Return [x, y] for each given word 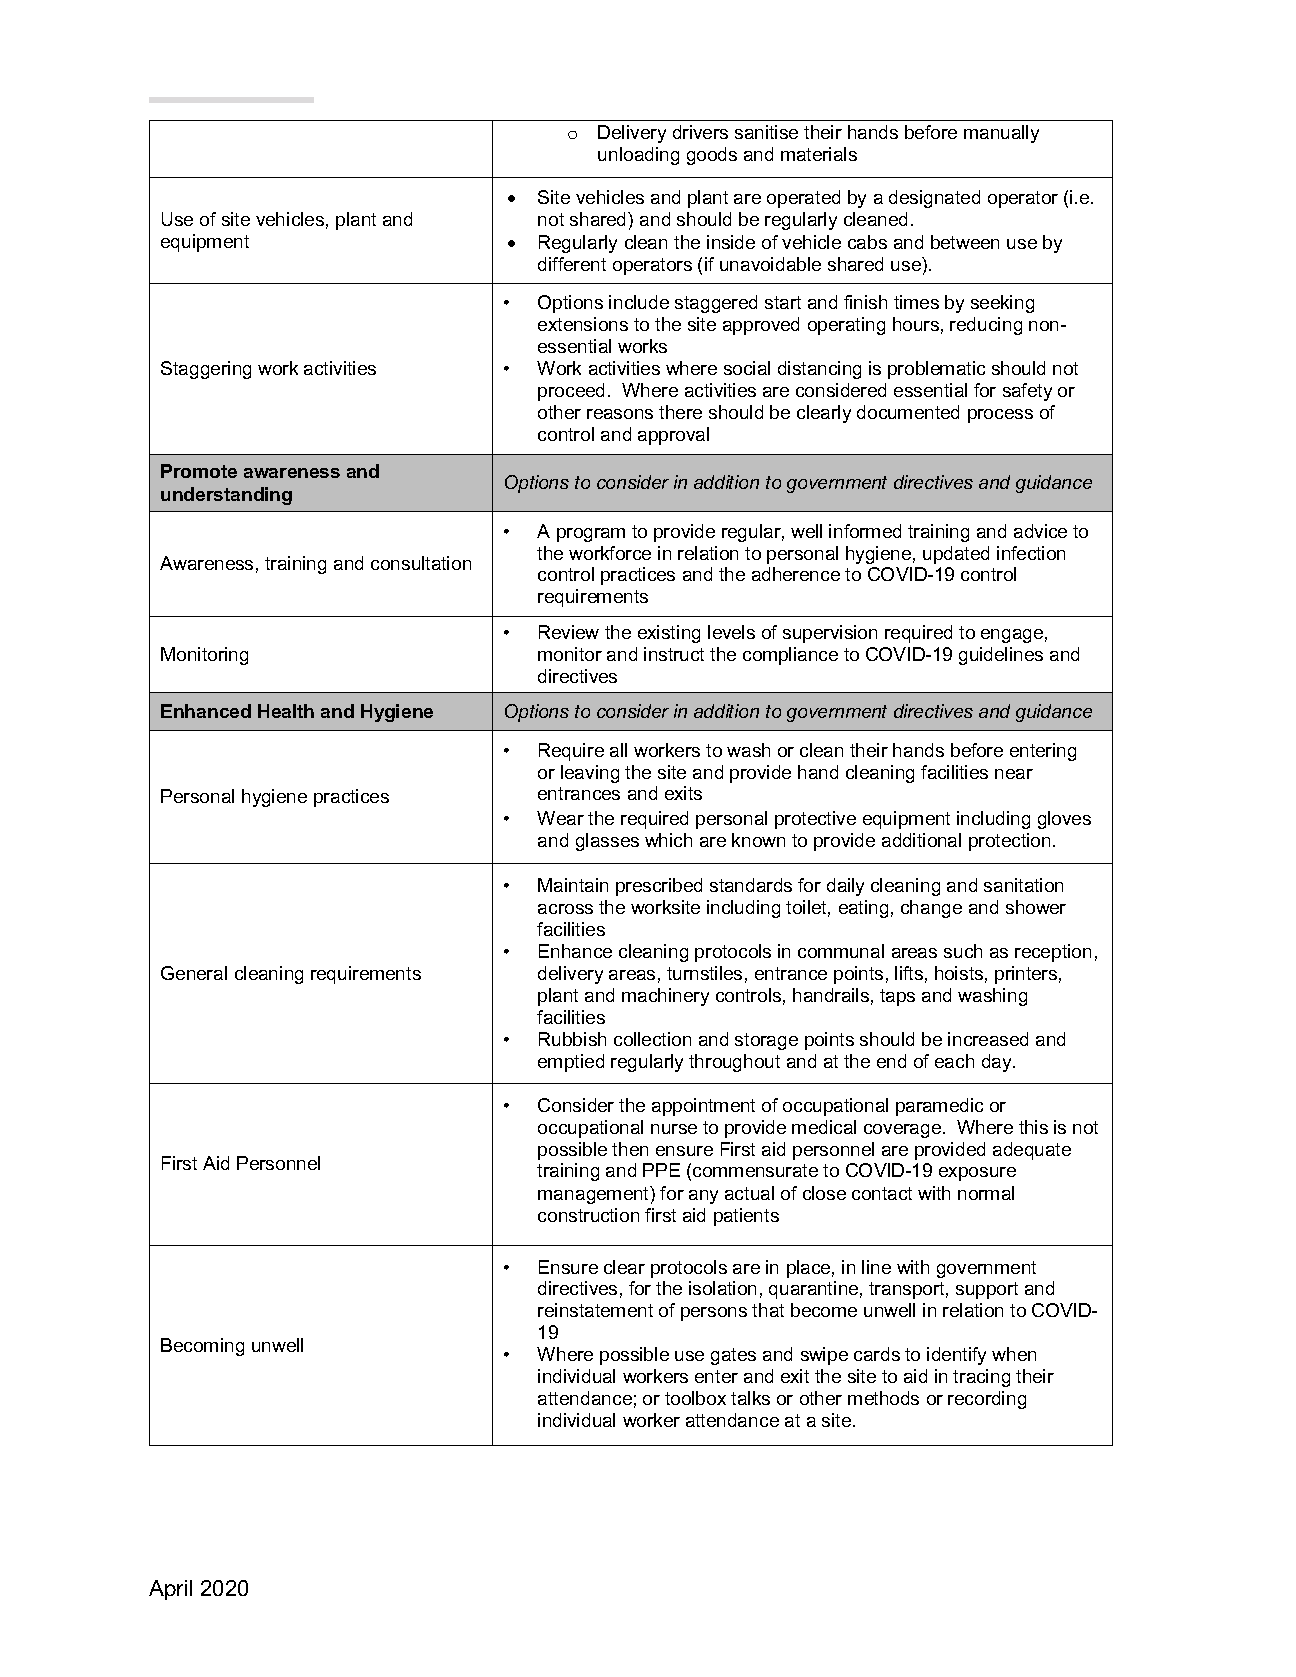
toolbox [695, 1398]
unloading [638, 156]
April [170, 1590]
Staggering [206, 370]
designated [934, 199]
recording [987, 1400]
